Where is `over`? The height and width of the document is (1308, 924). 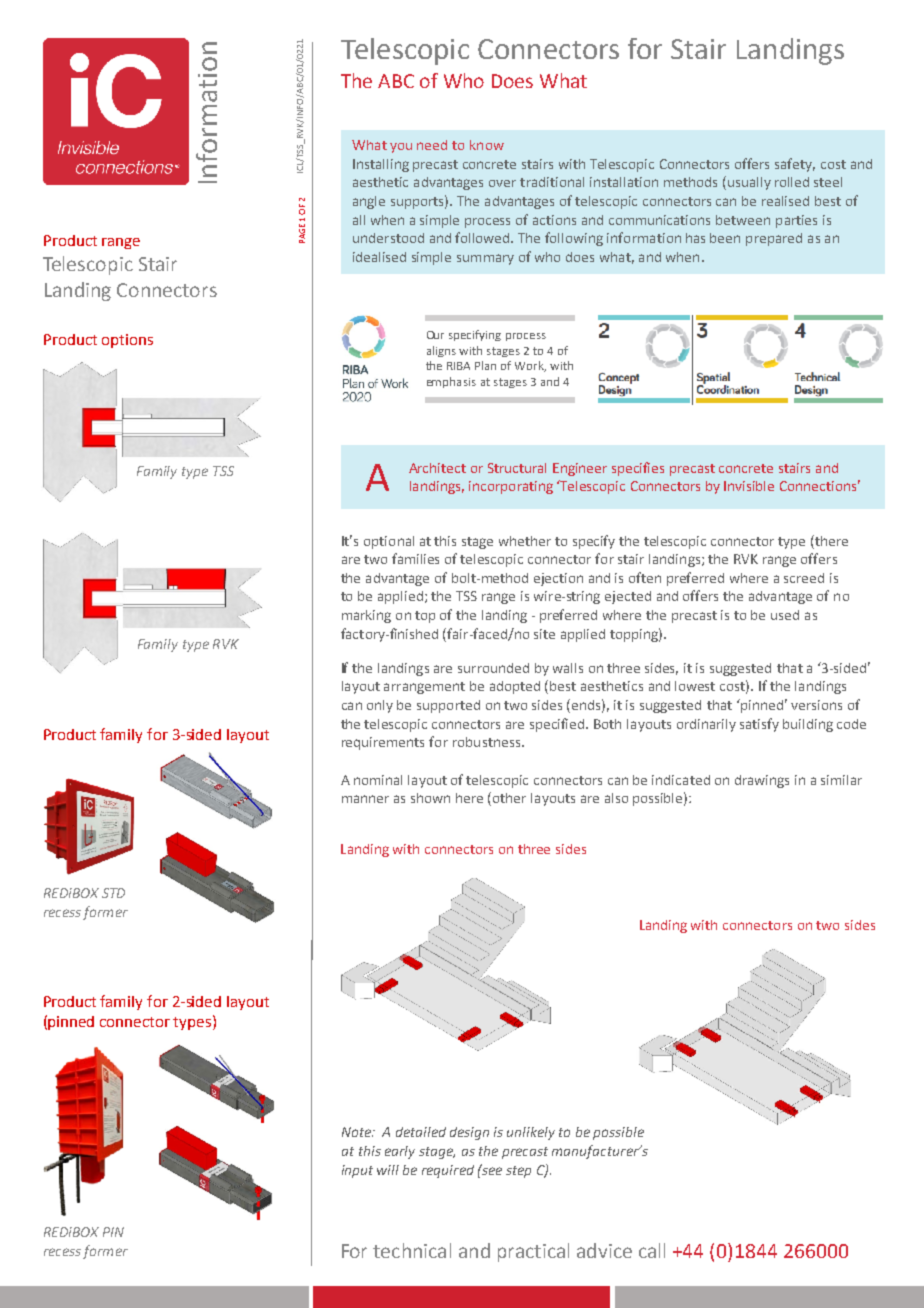
over is located at coordinates (502, 183).
